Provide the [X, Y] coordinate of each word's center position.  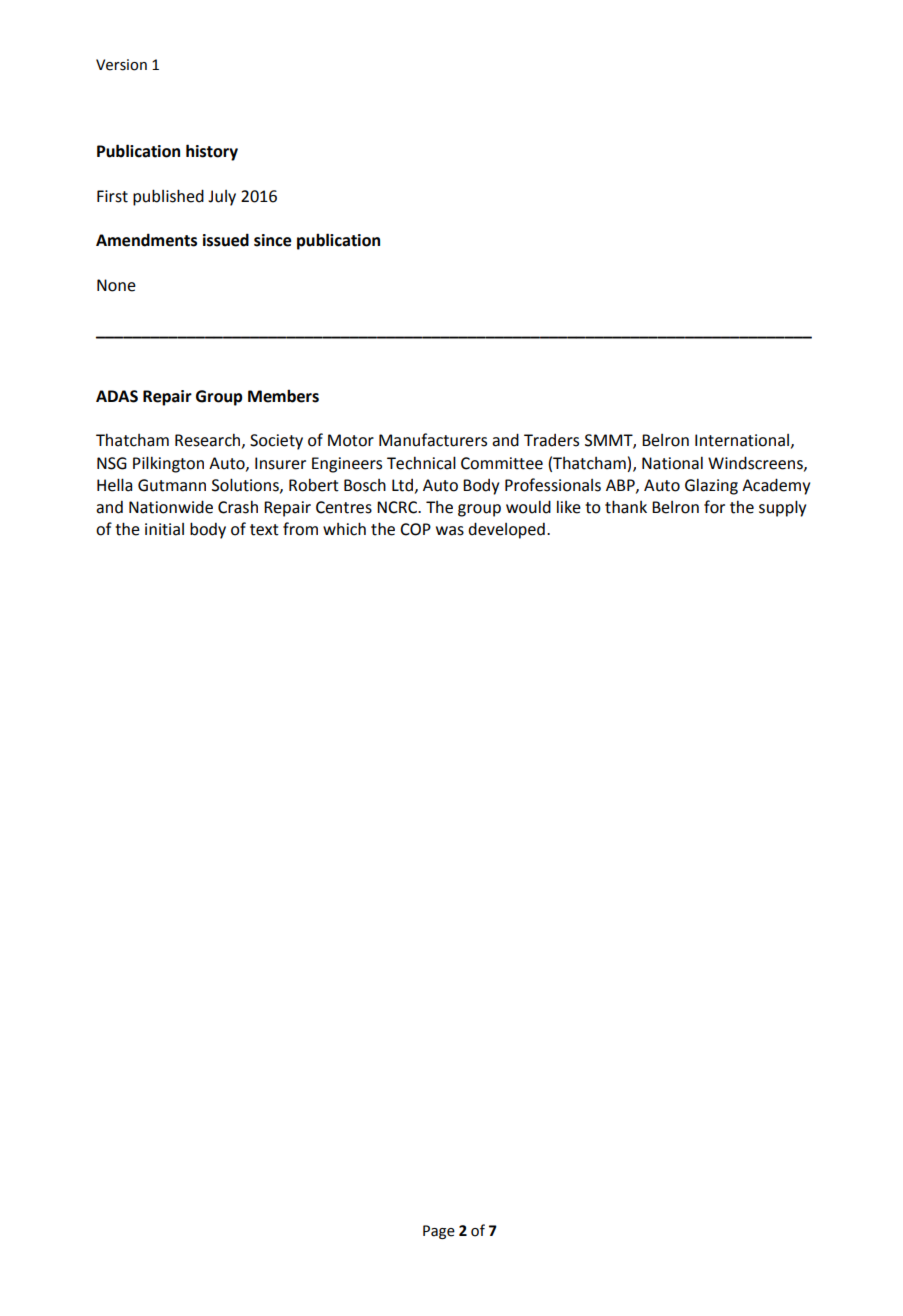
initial [164, 529]
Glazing [711, 486]
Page [439, 1232]
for [714, 507]
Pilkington [168, 464]
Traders [551, 440]
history [212, 152]
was [450, 531]
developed [506, 530]
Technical [421, 463]
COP [415, 529]
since [273, 240]
